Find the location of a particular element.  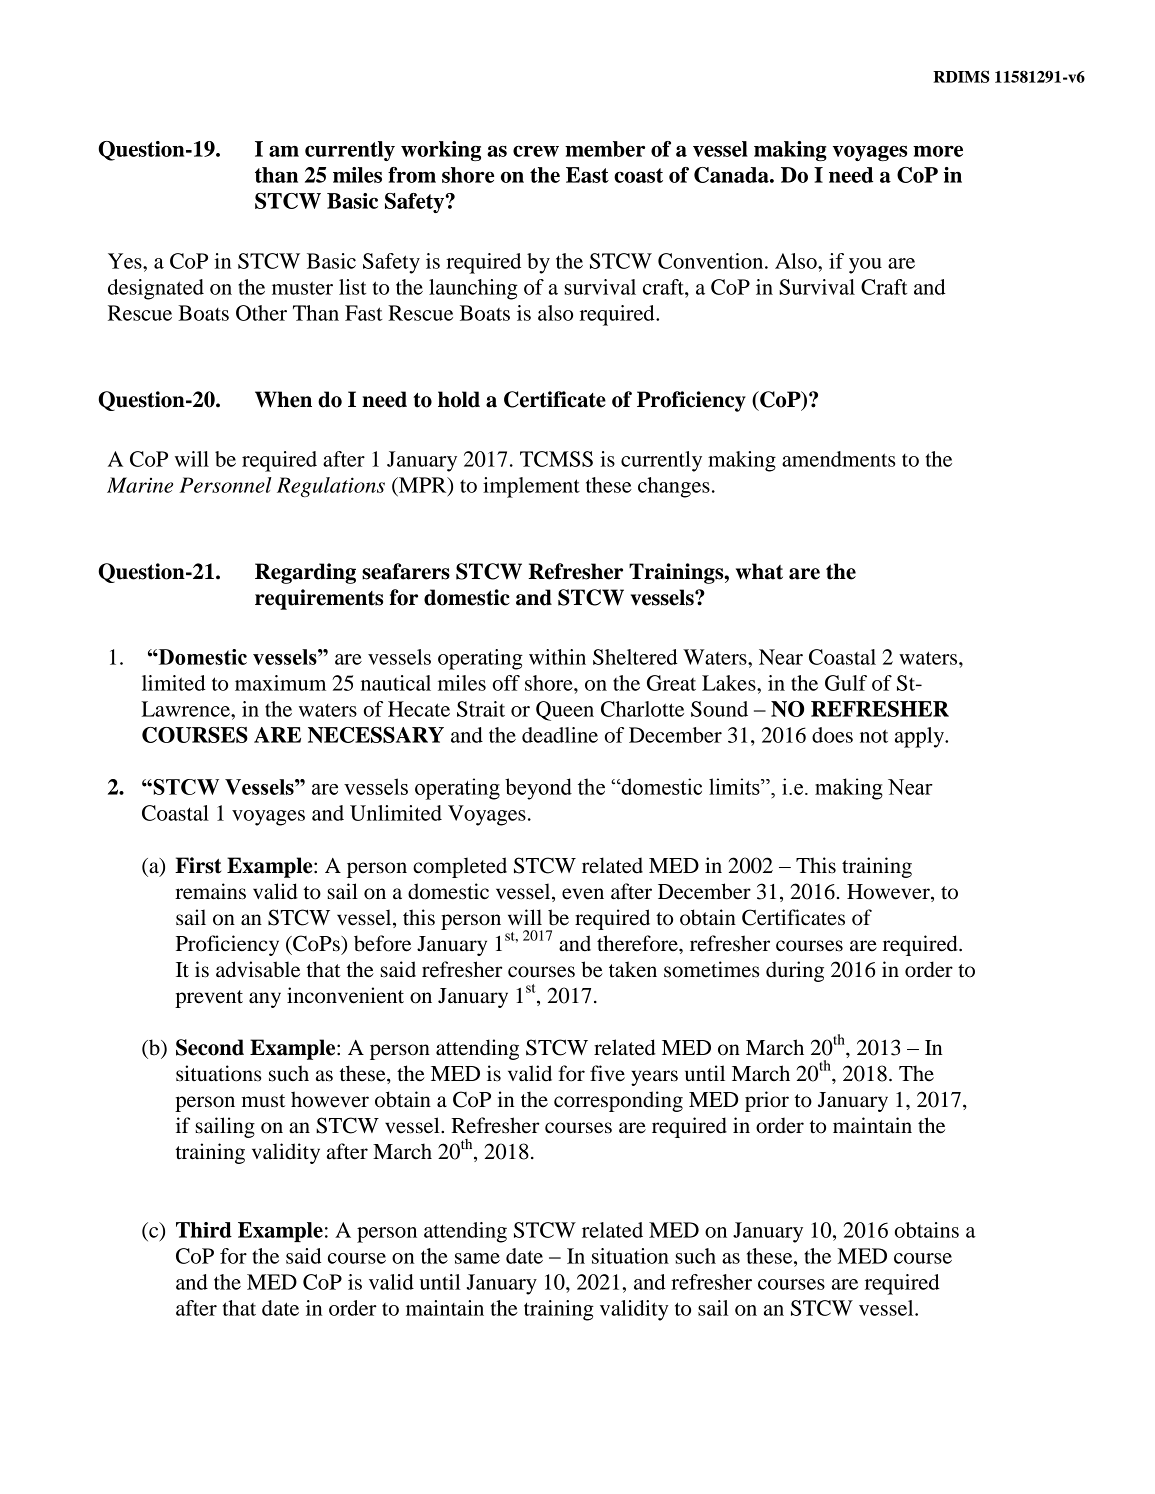

more is located at coordinates (938, 151).
